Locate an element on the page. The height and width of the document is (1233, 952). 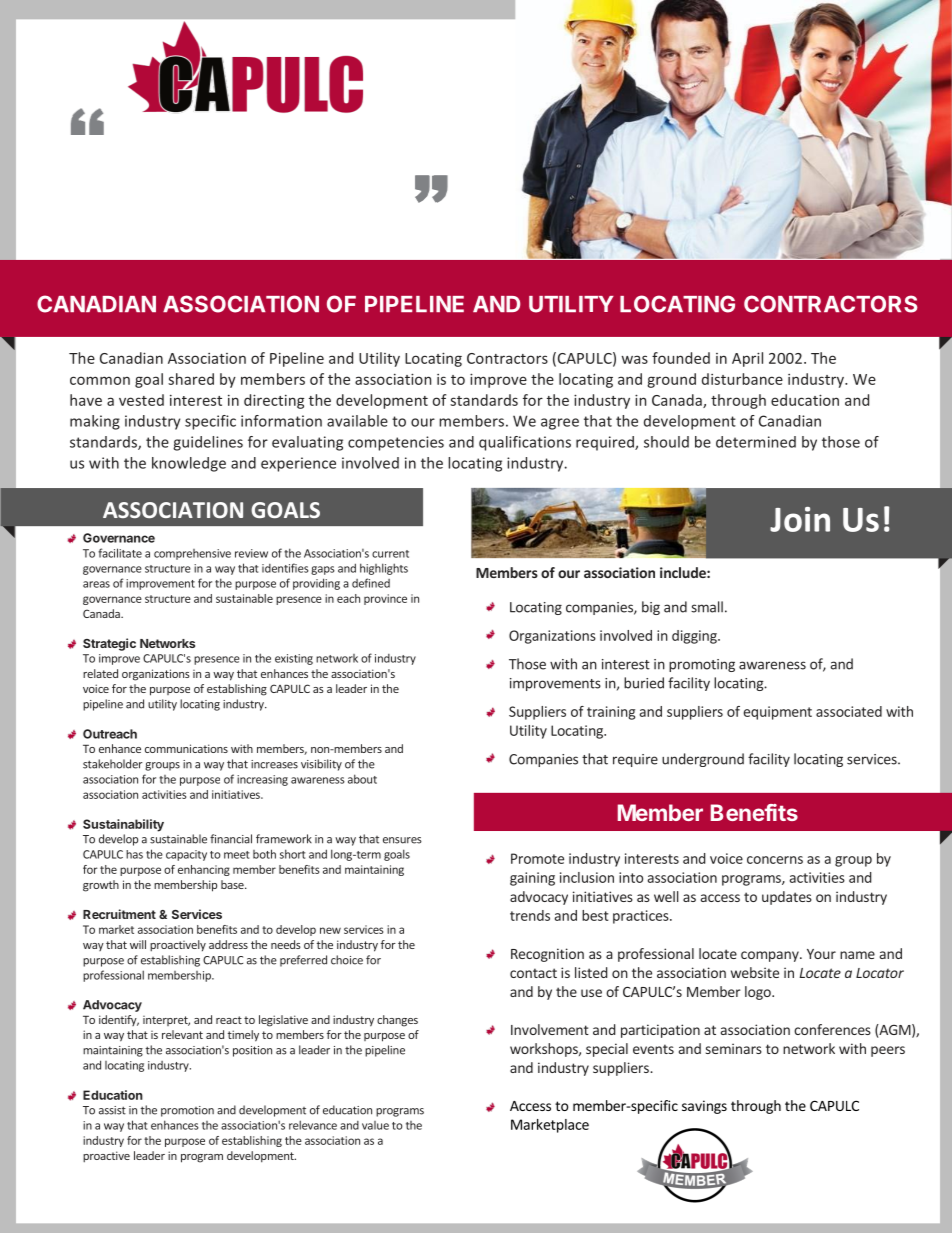
disturbance is located at coordinates (742, 379).
